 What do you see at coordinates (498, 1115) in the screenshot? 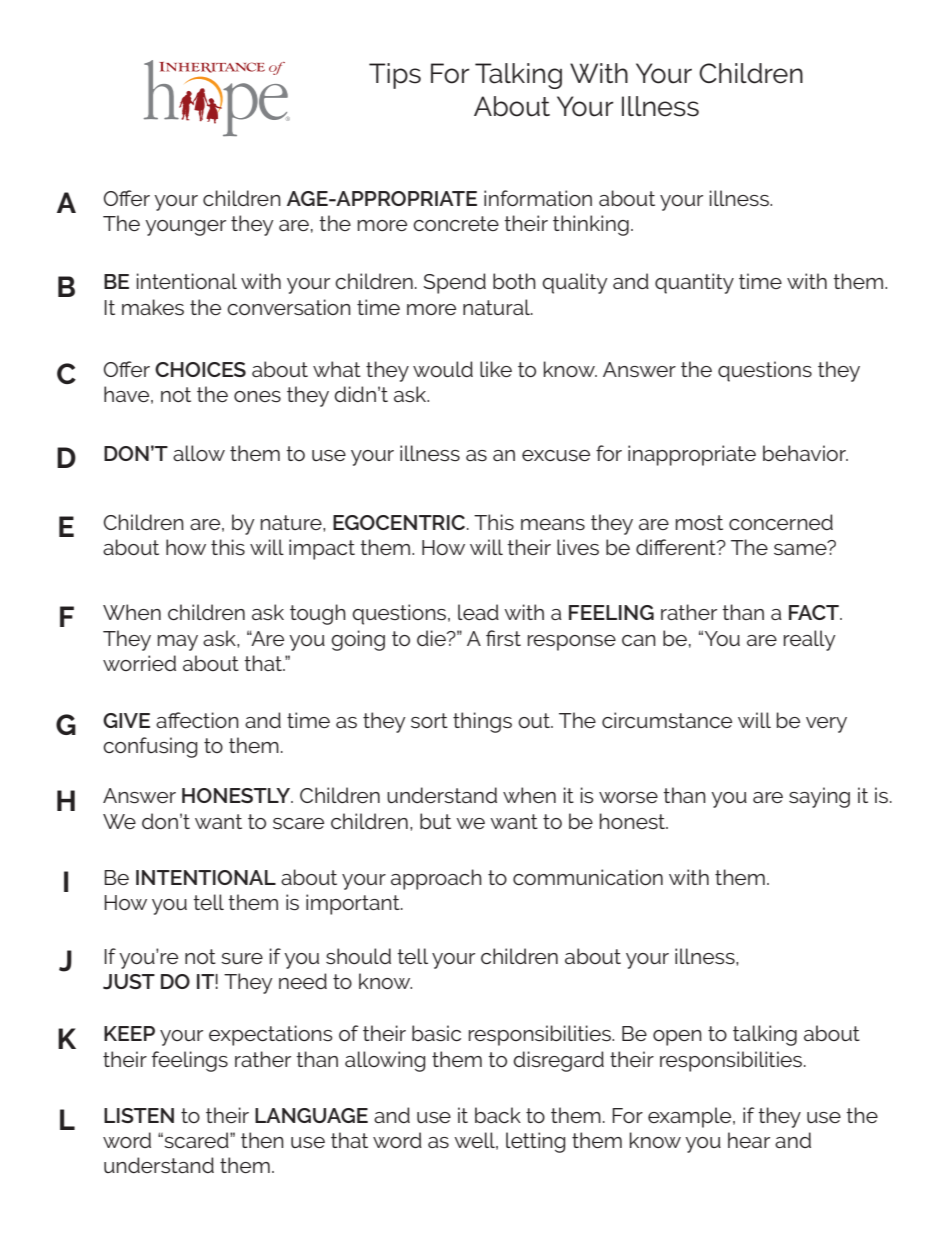
I see `back` at bounding box center [498, 1115].
